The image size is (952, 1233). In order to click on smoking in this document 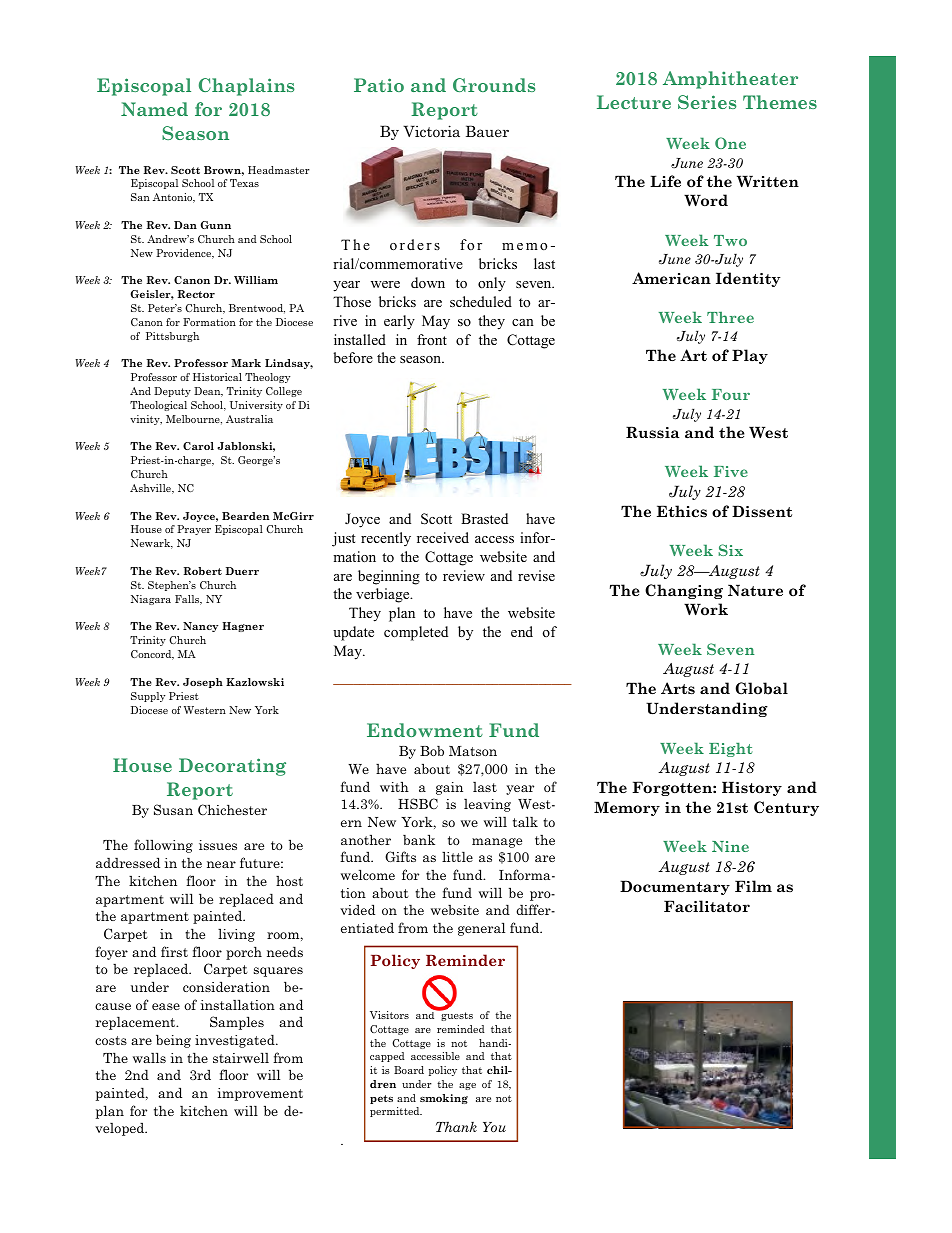, I will do `click(444, 1099)`.
